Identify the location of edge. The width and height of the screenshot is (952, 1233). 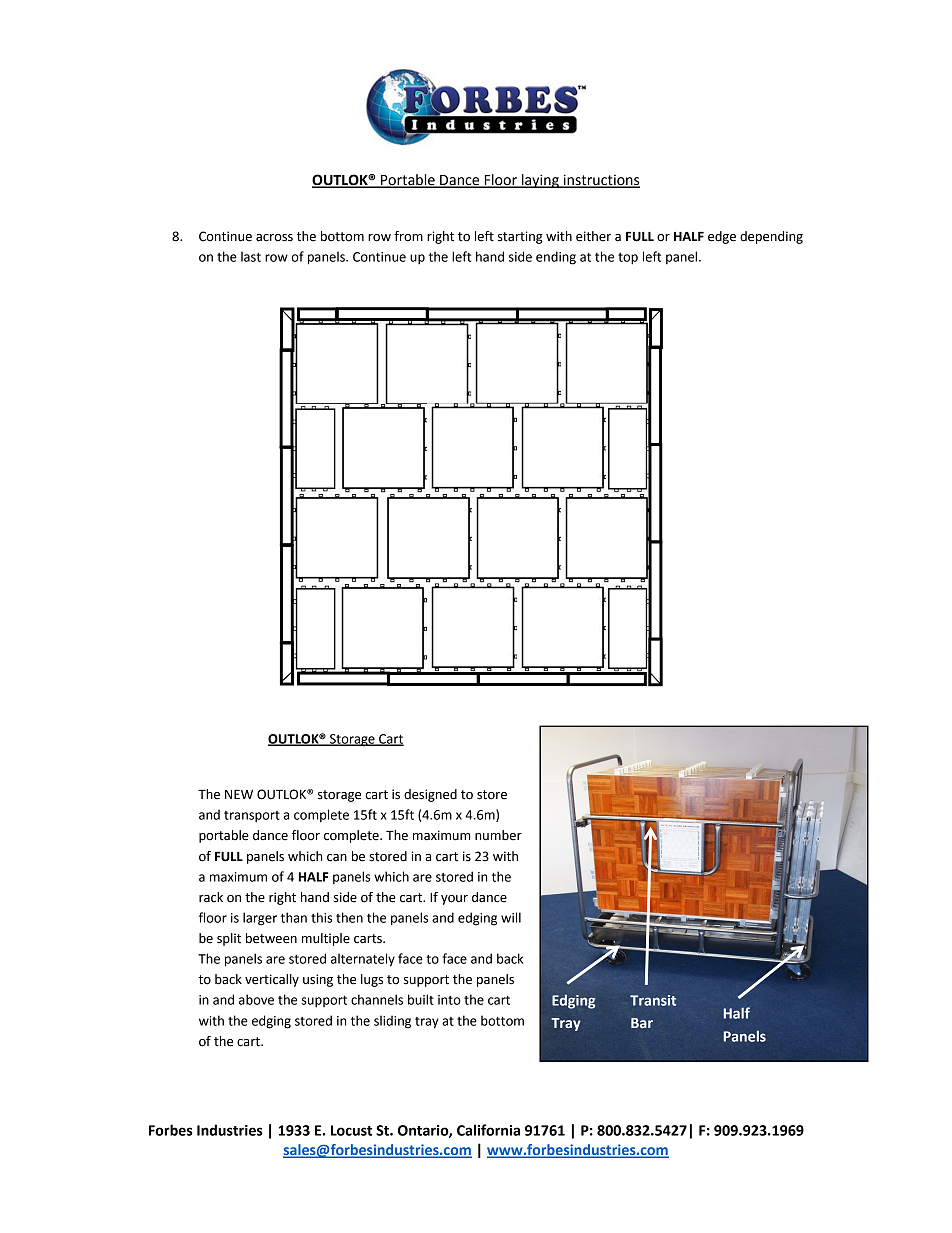
(722, 237).
